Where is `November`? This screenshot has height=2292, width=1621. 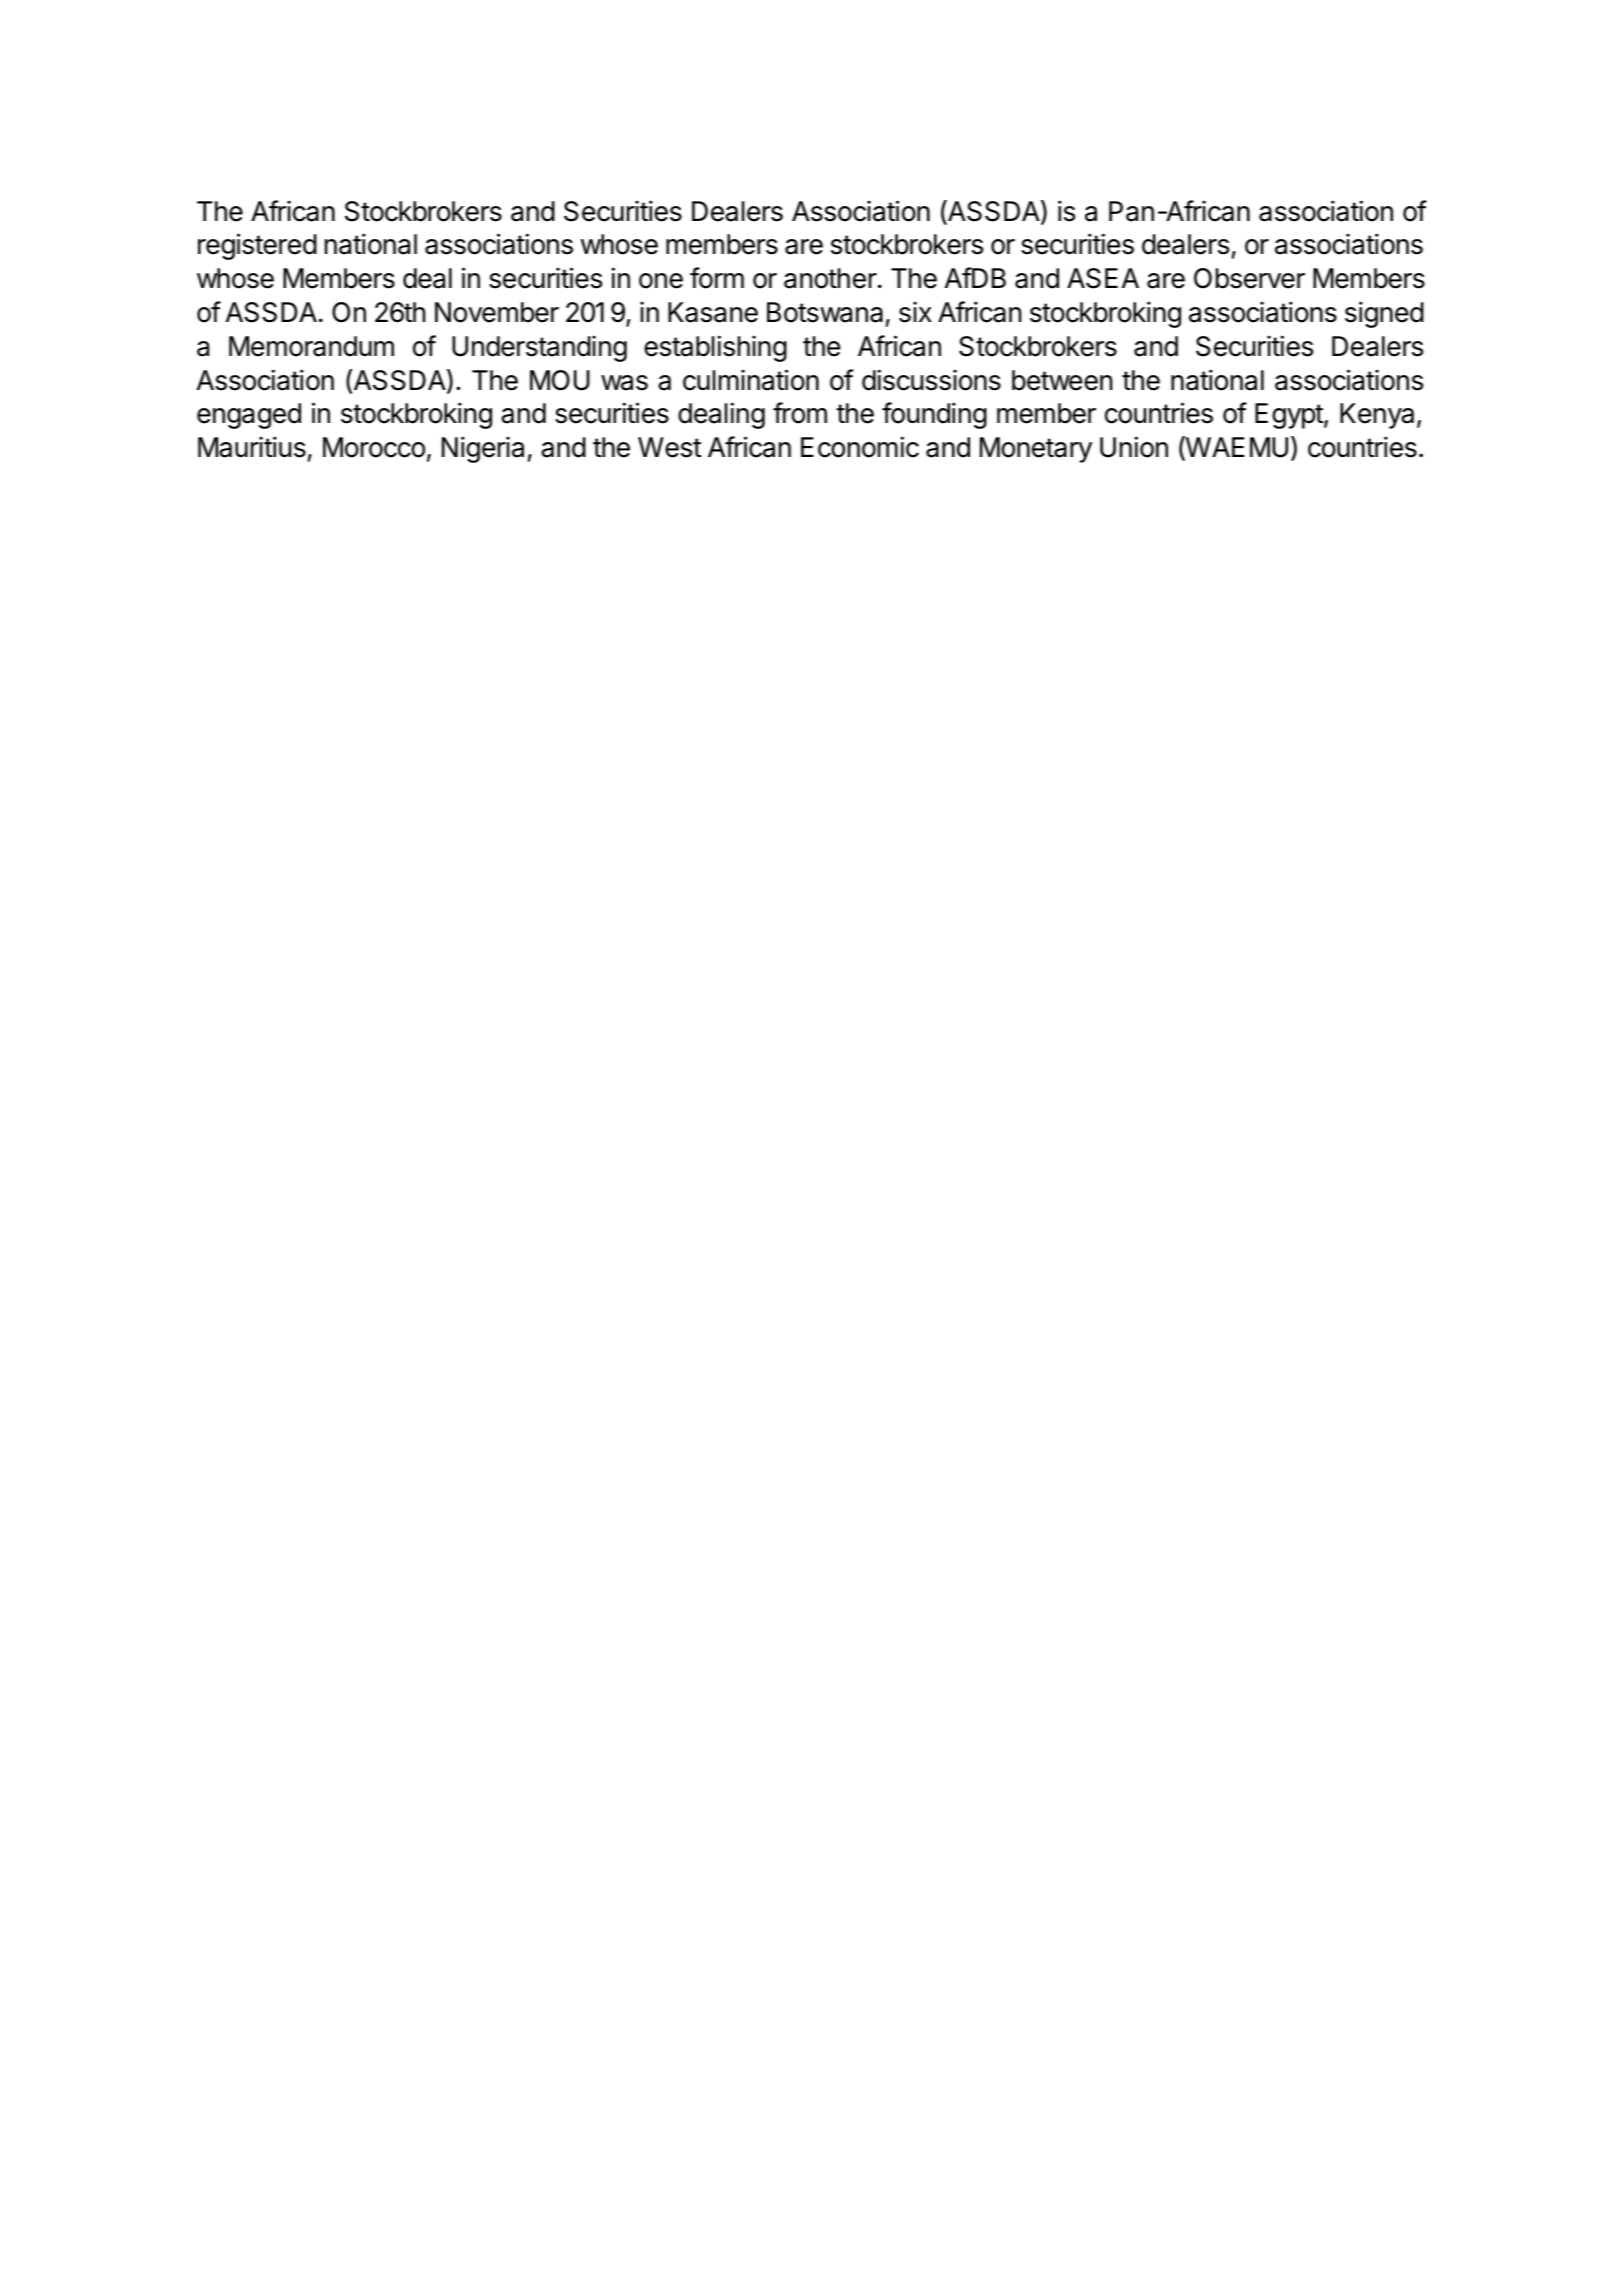 November is located at coordinates (497, 312).
